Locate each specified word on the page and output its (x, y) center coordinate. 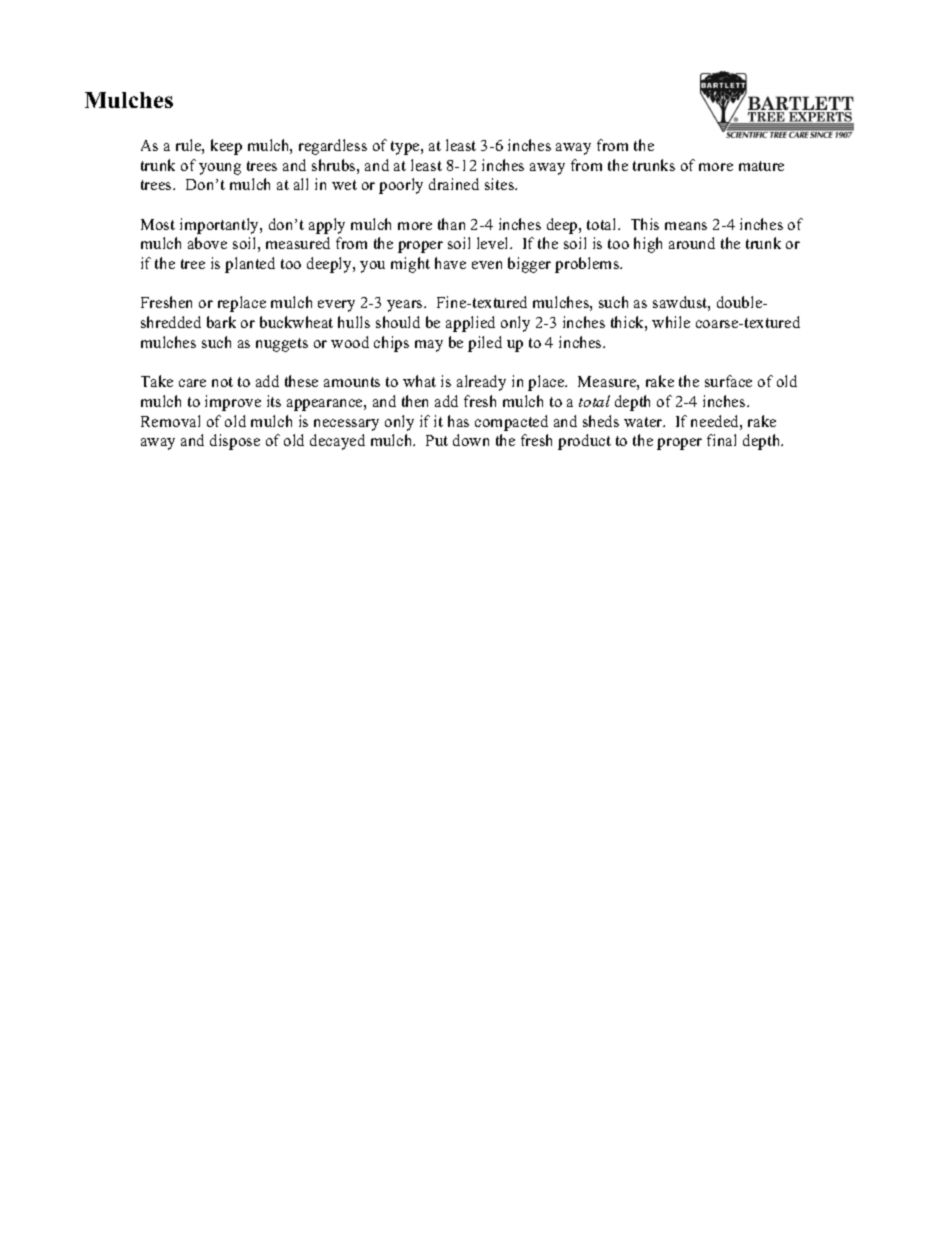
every (336, 306)
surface (728, 381)
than (451, 224)
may (429, 346)
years (406, 306)
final (721, 440)
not (222, 382)
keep (226, 147)
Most (158, 224)
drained (454, 184)
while (671, 322)
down (471, 440)
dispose (235, 442)
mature (761, 166)
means (686, 226)
